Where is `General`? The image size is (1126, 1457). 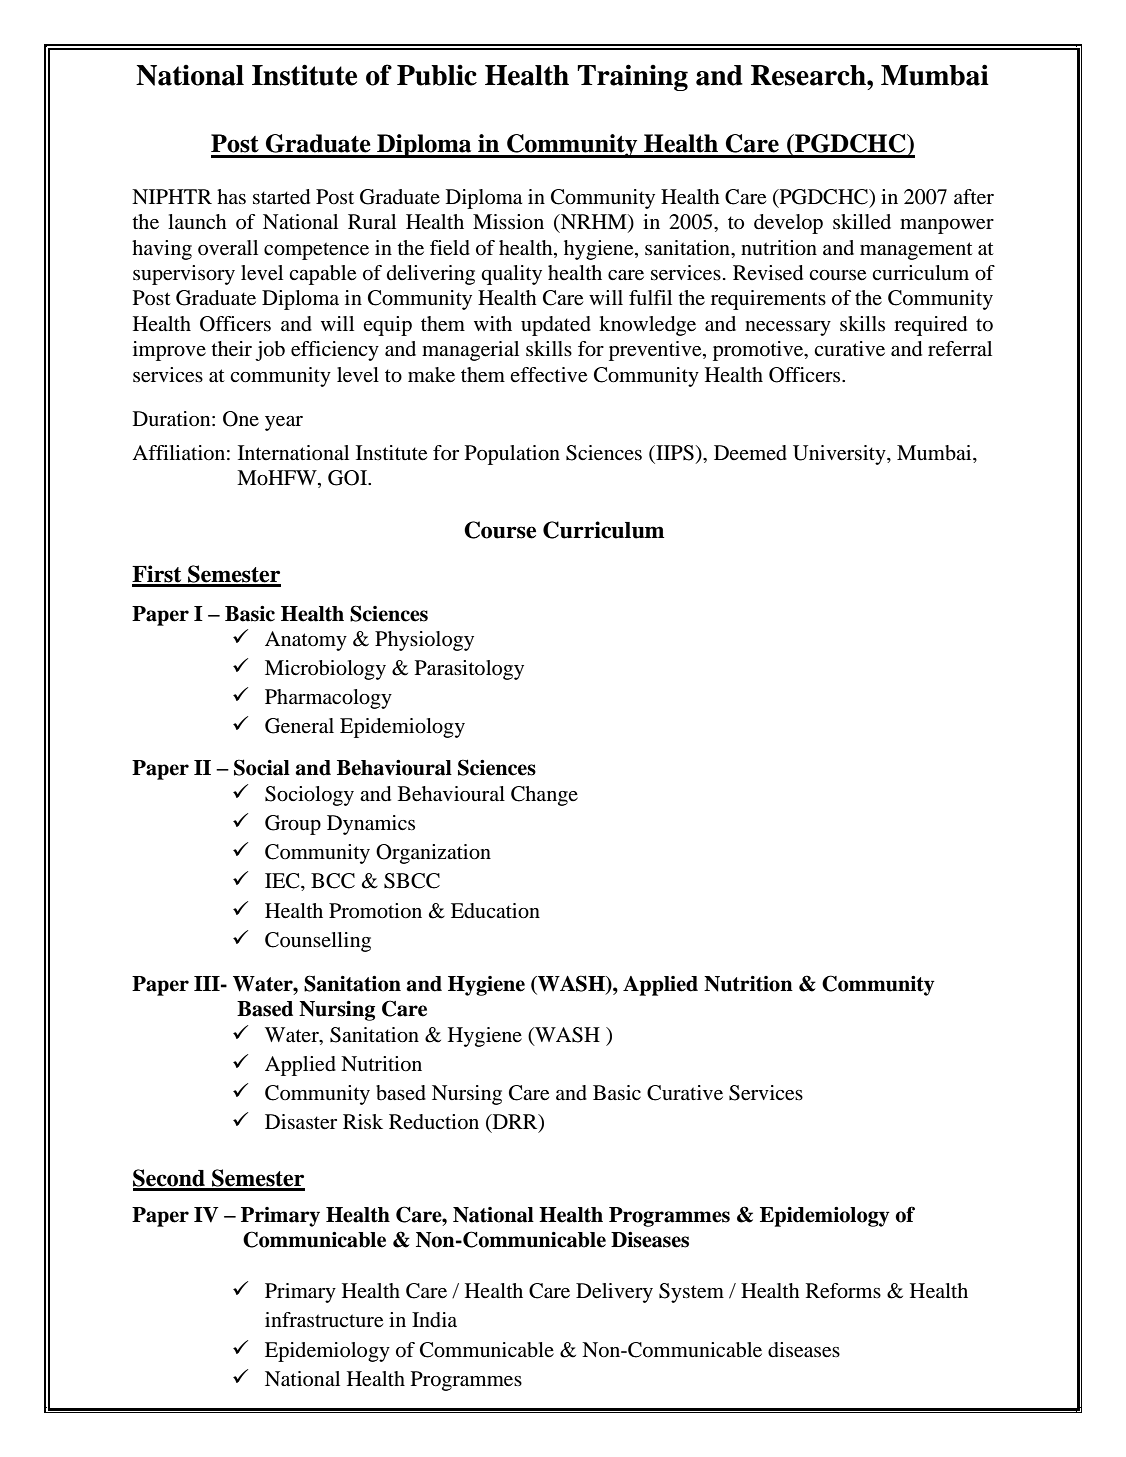 General is located at coordinates (299, 726).
